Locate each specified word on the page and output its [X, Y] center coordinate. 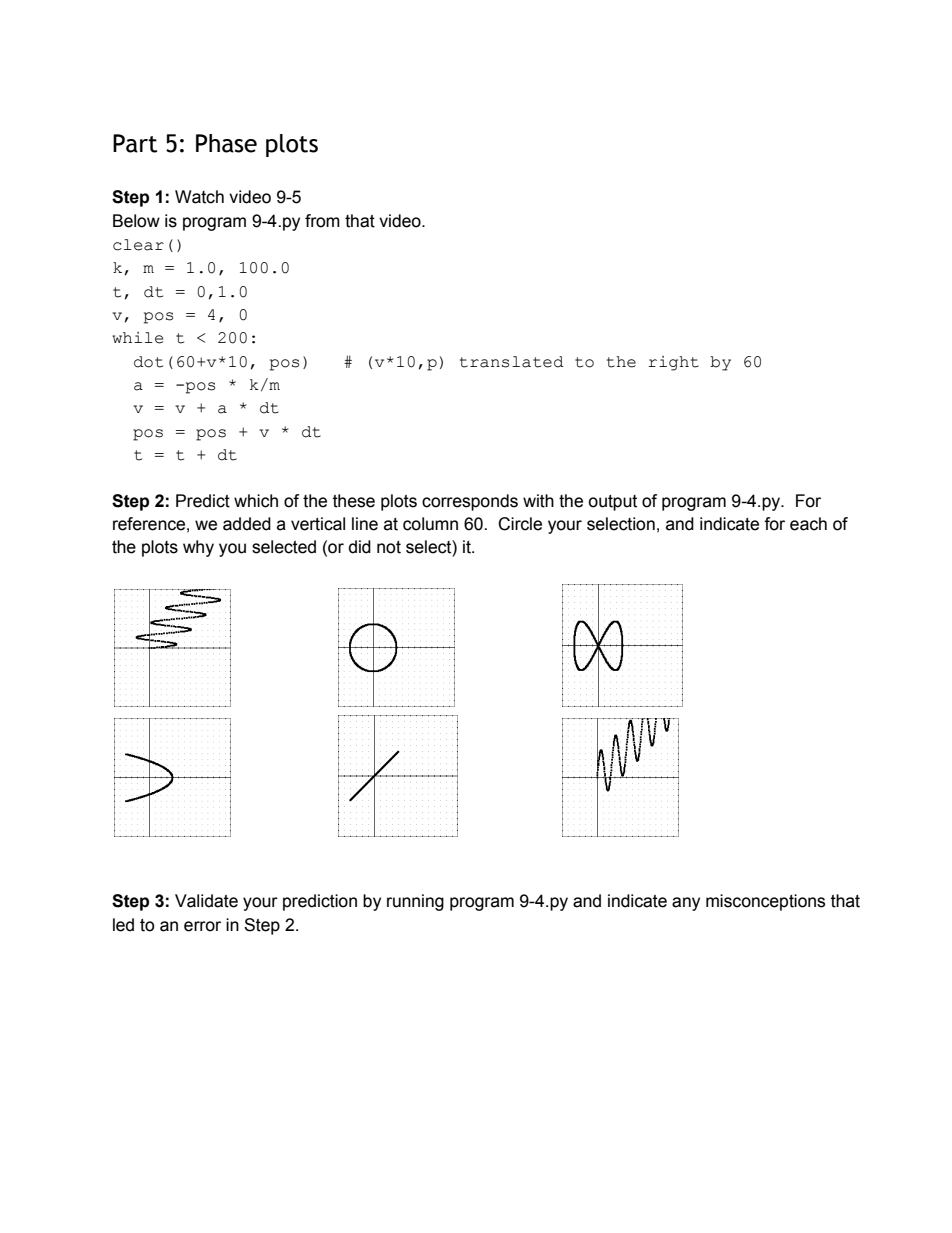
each [808, 524]
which [256, 501]
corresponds [470, 502]
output [612, 503]
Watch [199, 197]
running [415, 902]
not [389, 547]
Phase [226, 143]
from [322, 221]
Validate [206, 901]
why [198, 548]
